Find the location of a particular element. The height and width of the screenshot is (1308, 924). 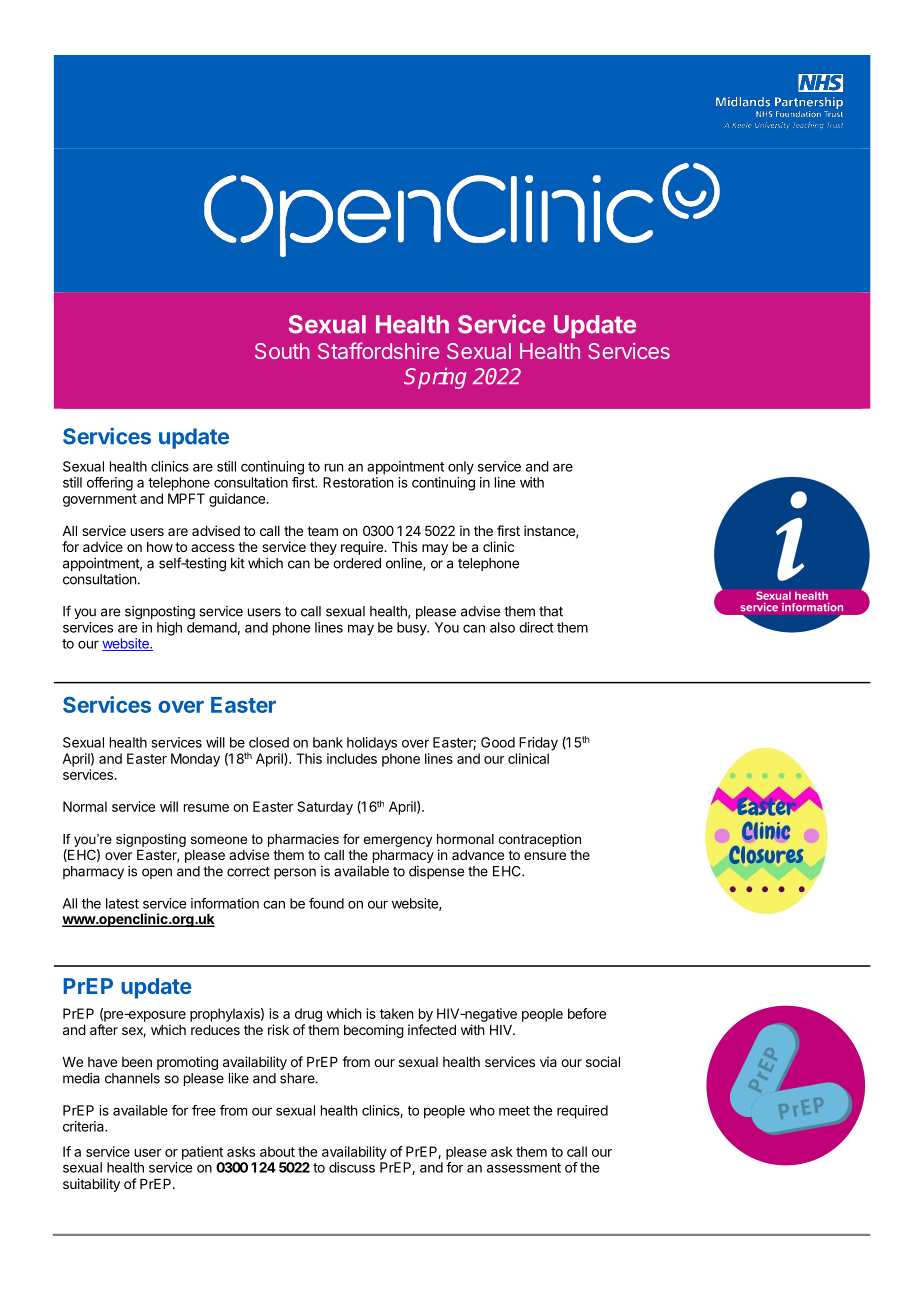

that is located at coordinates (551, 611).
